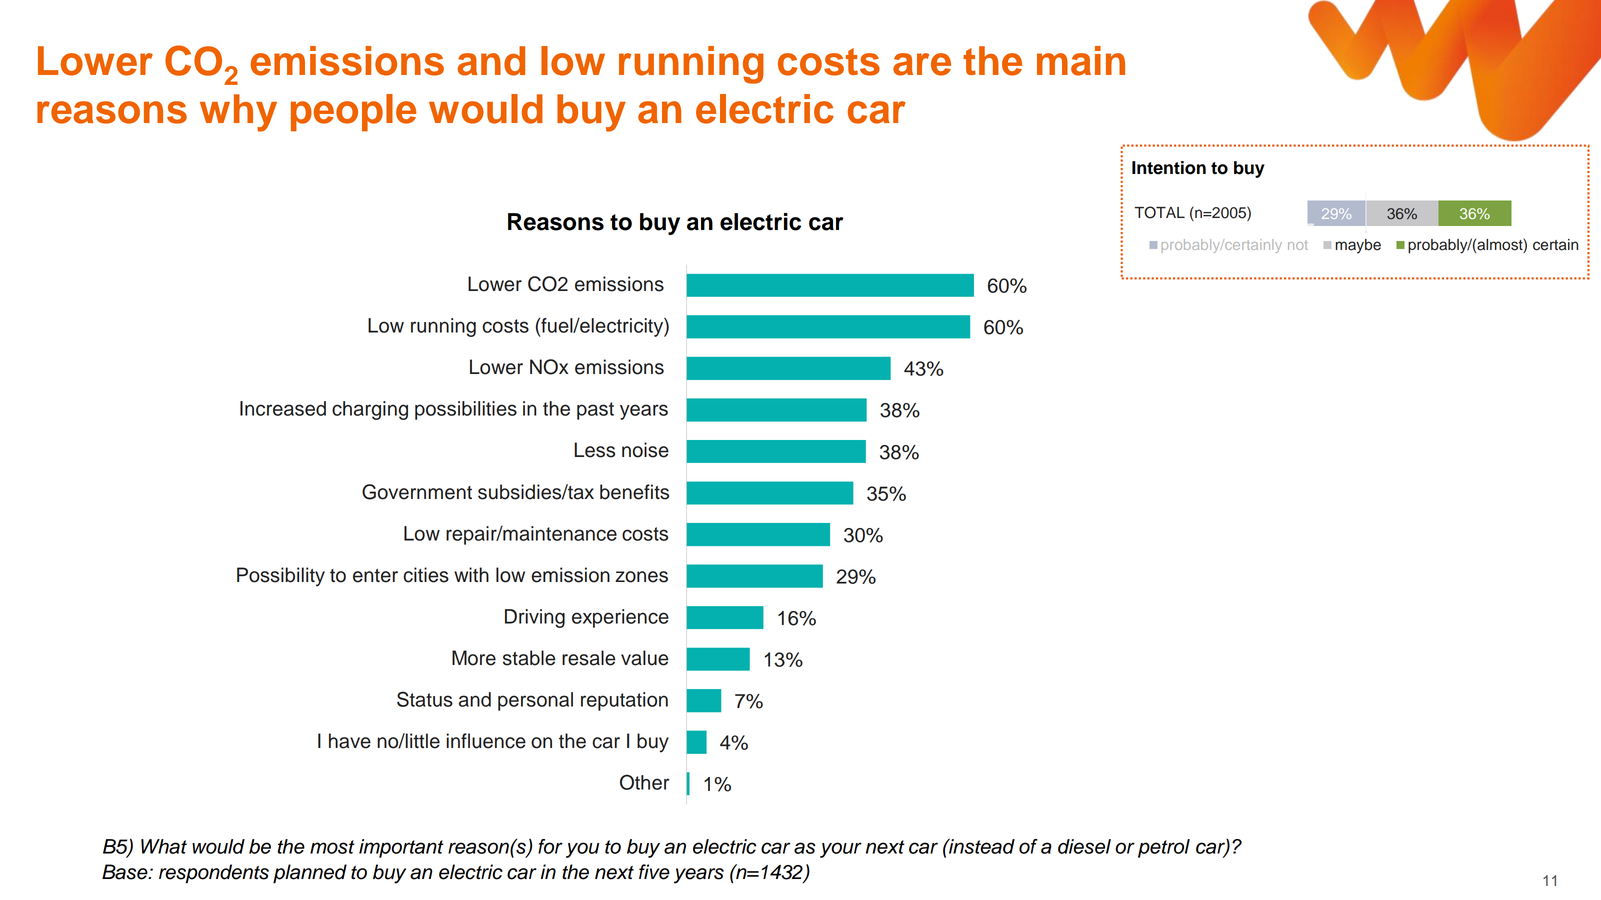  What do you see at coordinates (283, 408) in the screenshot?
I see `Increased` at bounding box center [283, 408].
